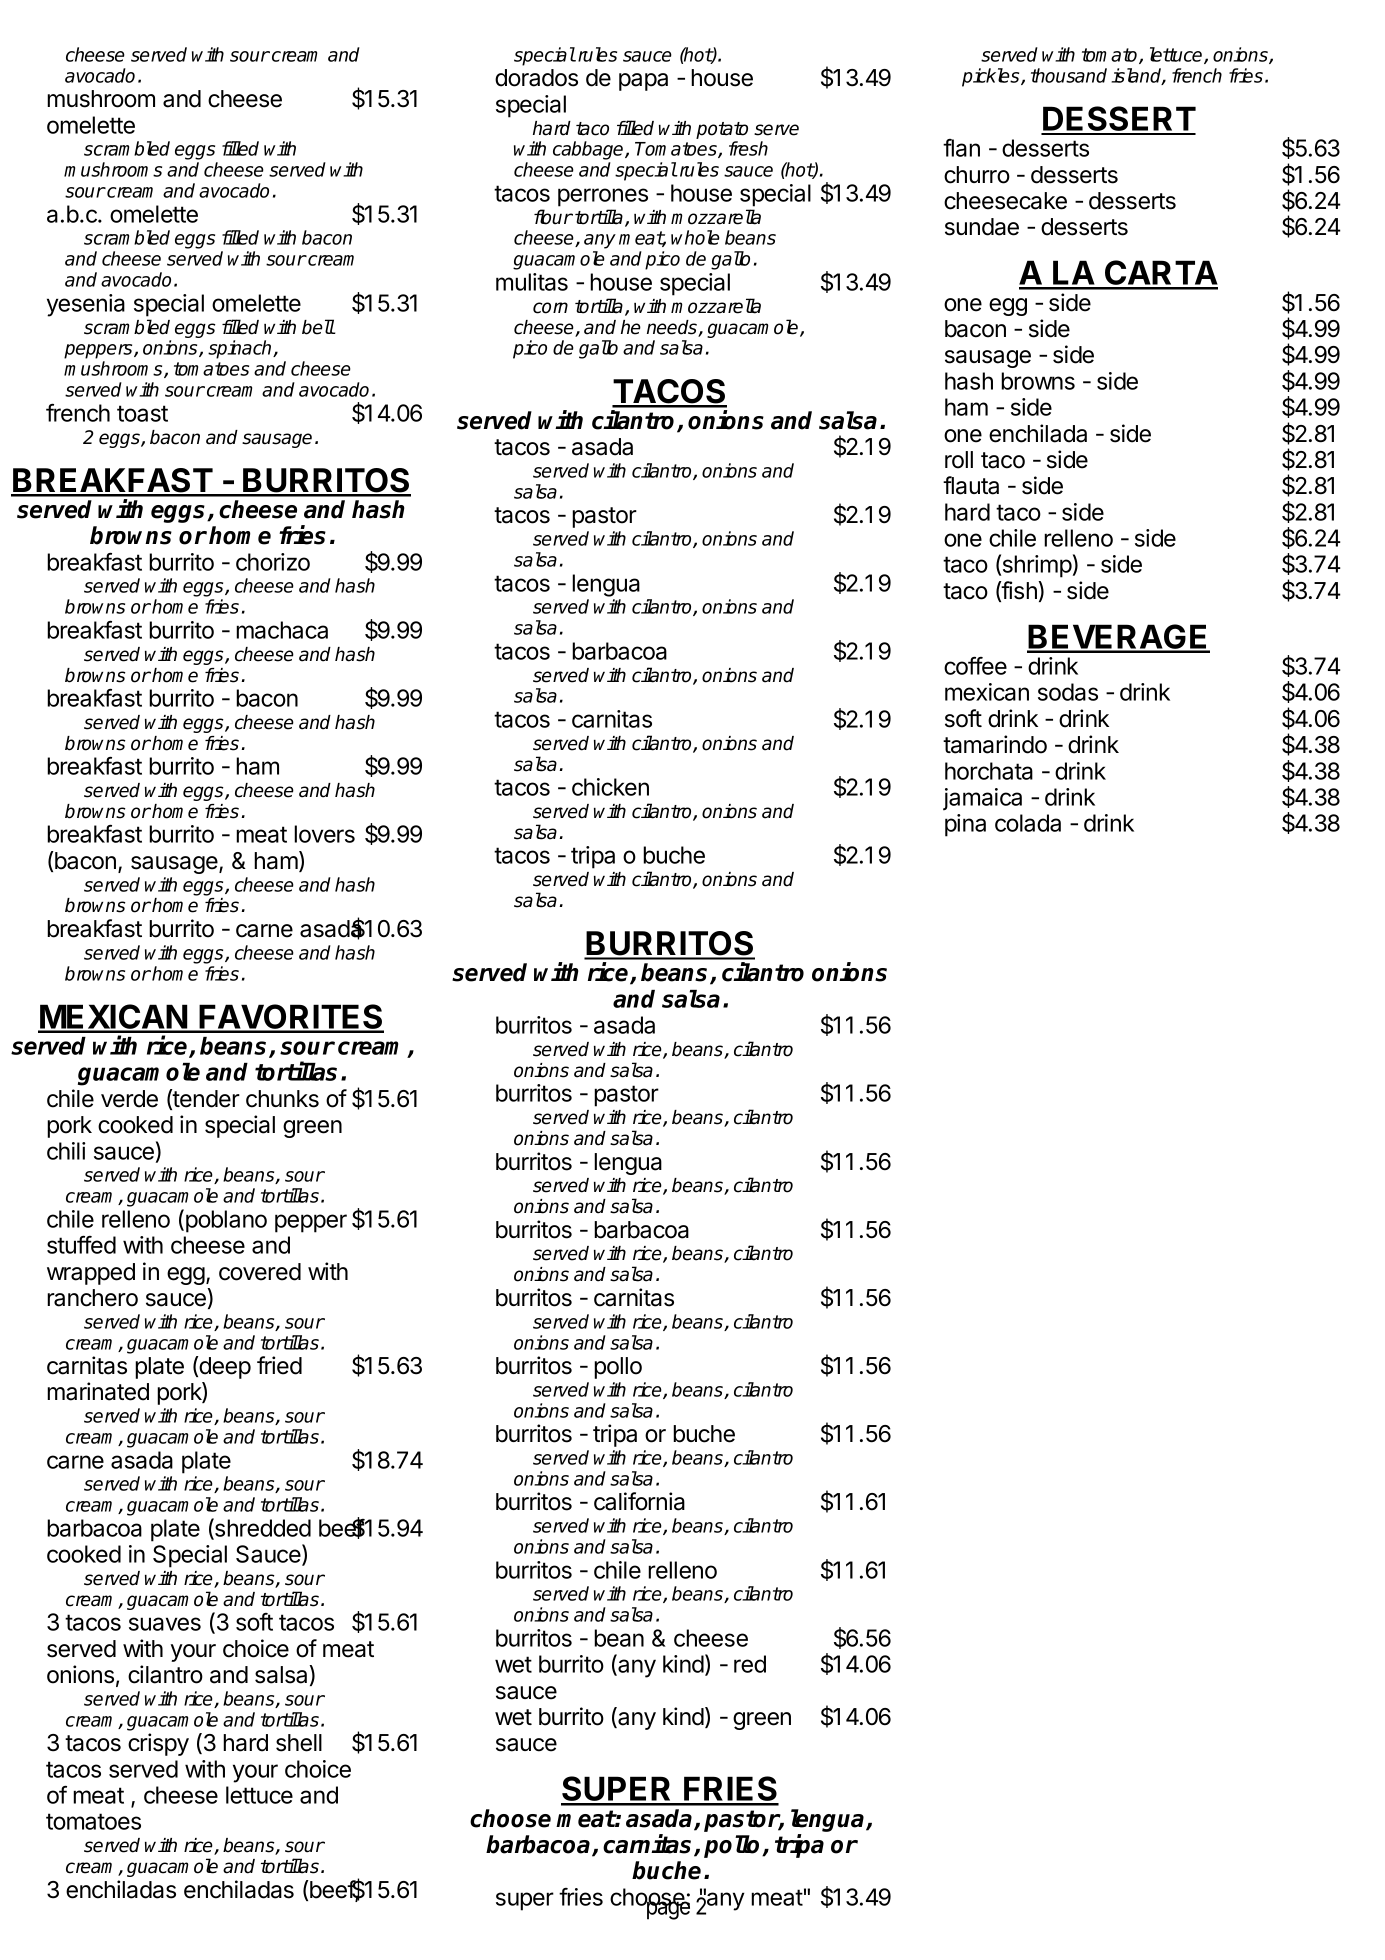 The width and height of the screenshot is (1385, 1960). What do you see at coordinates (643, 82) in the screenshot?
I see `papa` at bounding box center [643, 82].
